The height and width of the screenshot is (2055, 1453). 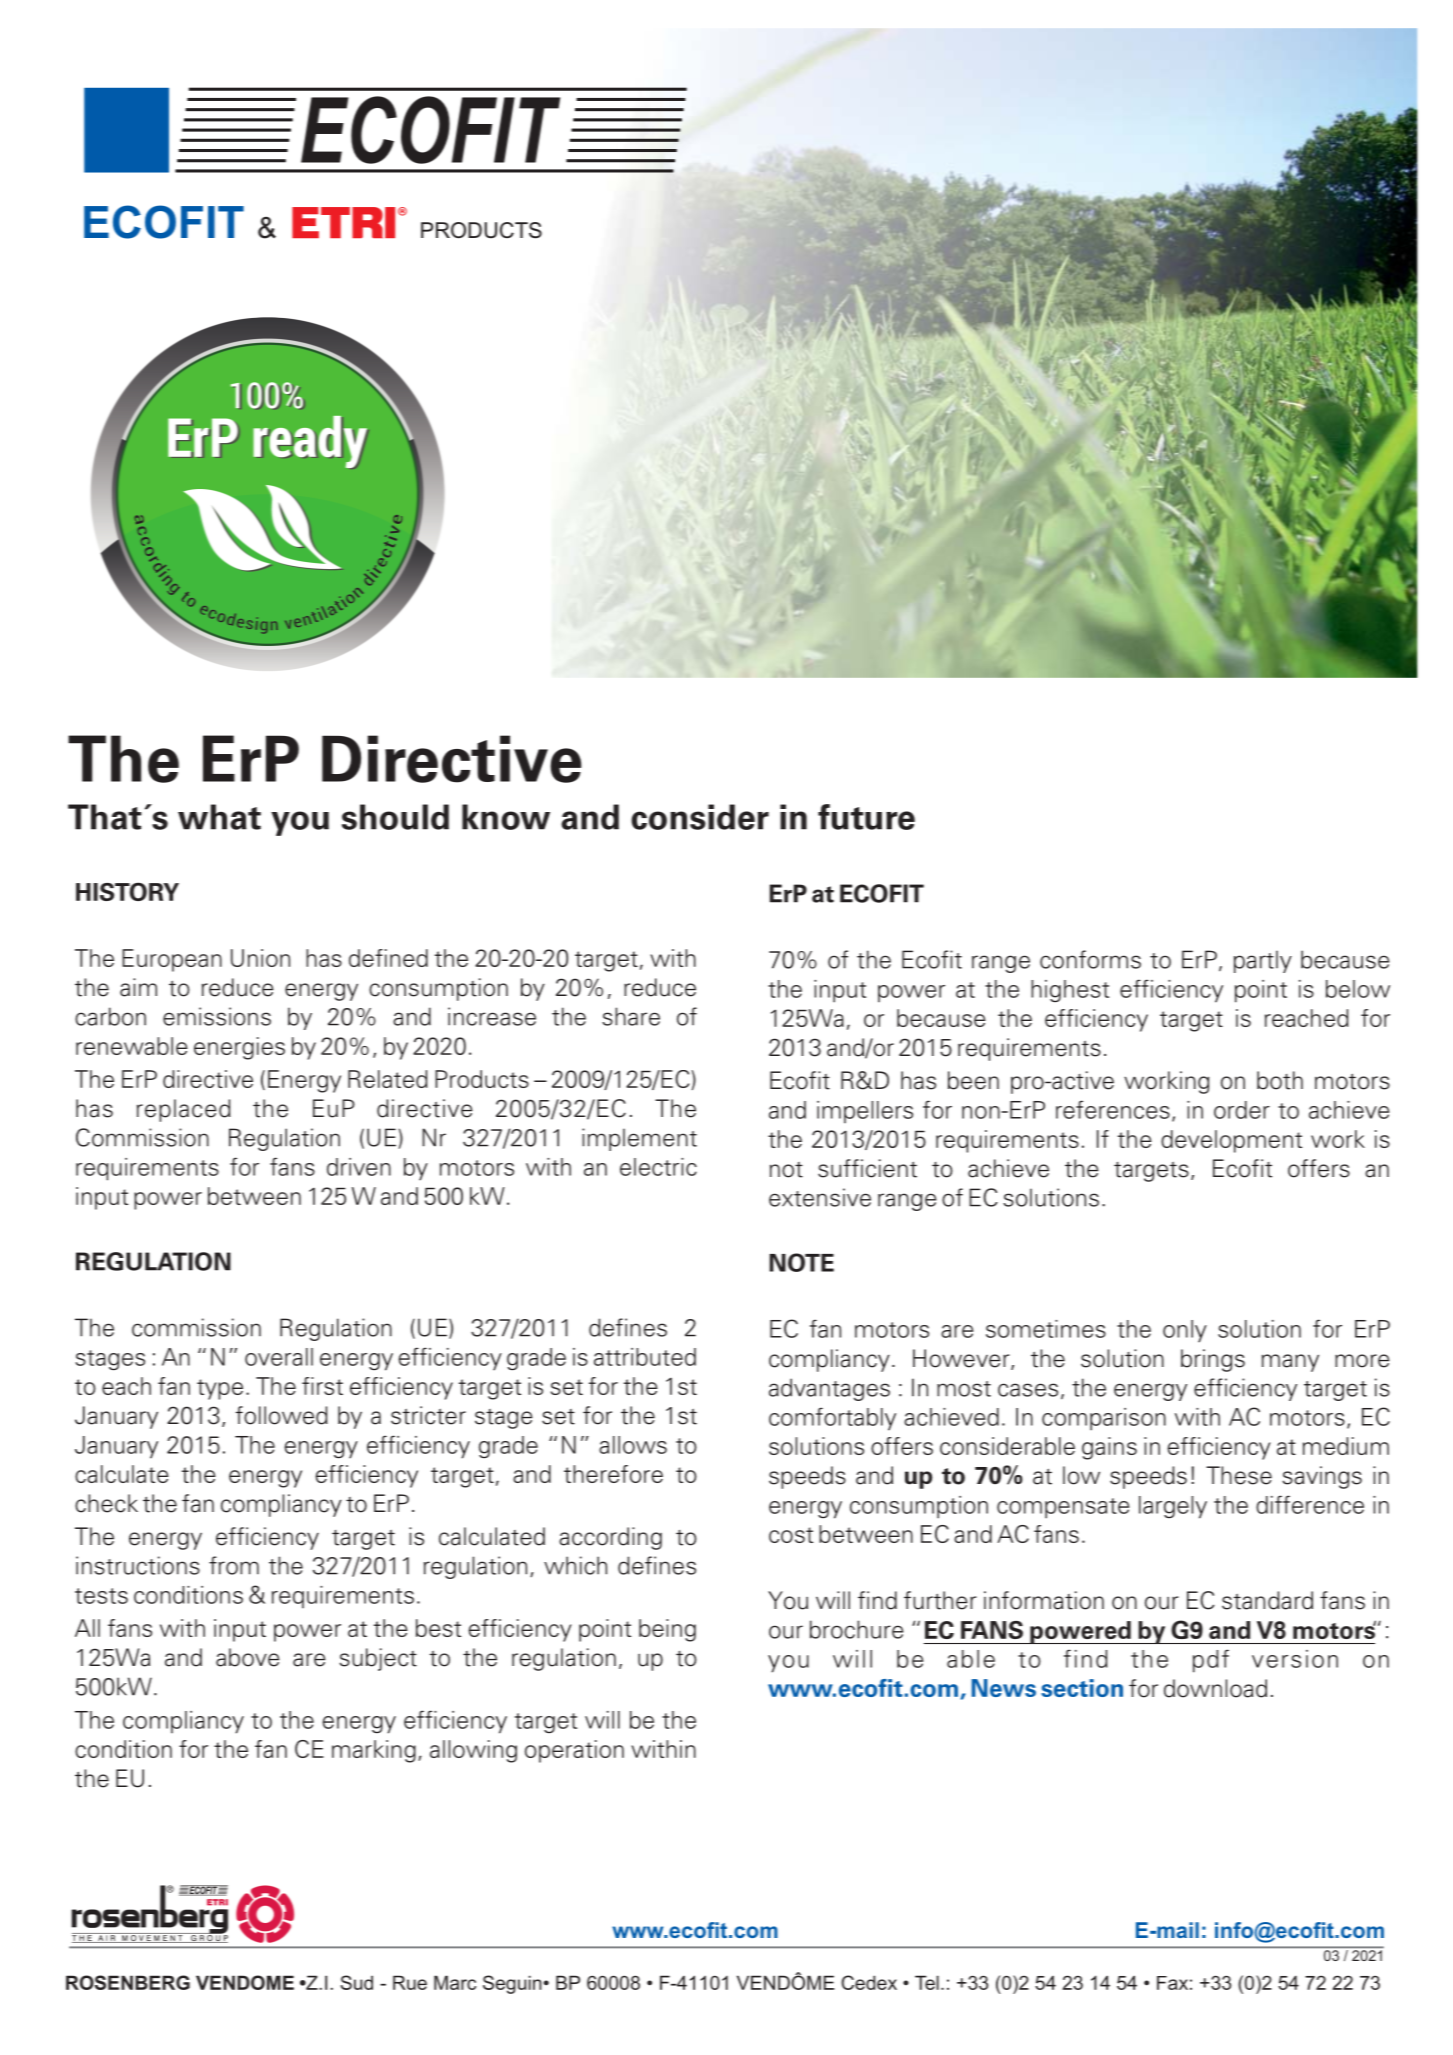 What do you see at coordinates (1263, 961) in the screenshot?
I see `partly` at bounding box center [1263, 961].
